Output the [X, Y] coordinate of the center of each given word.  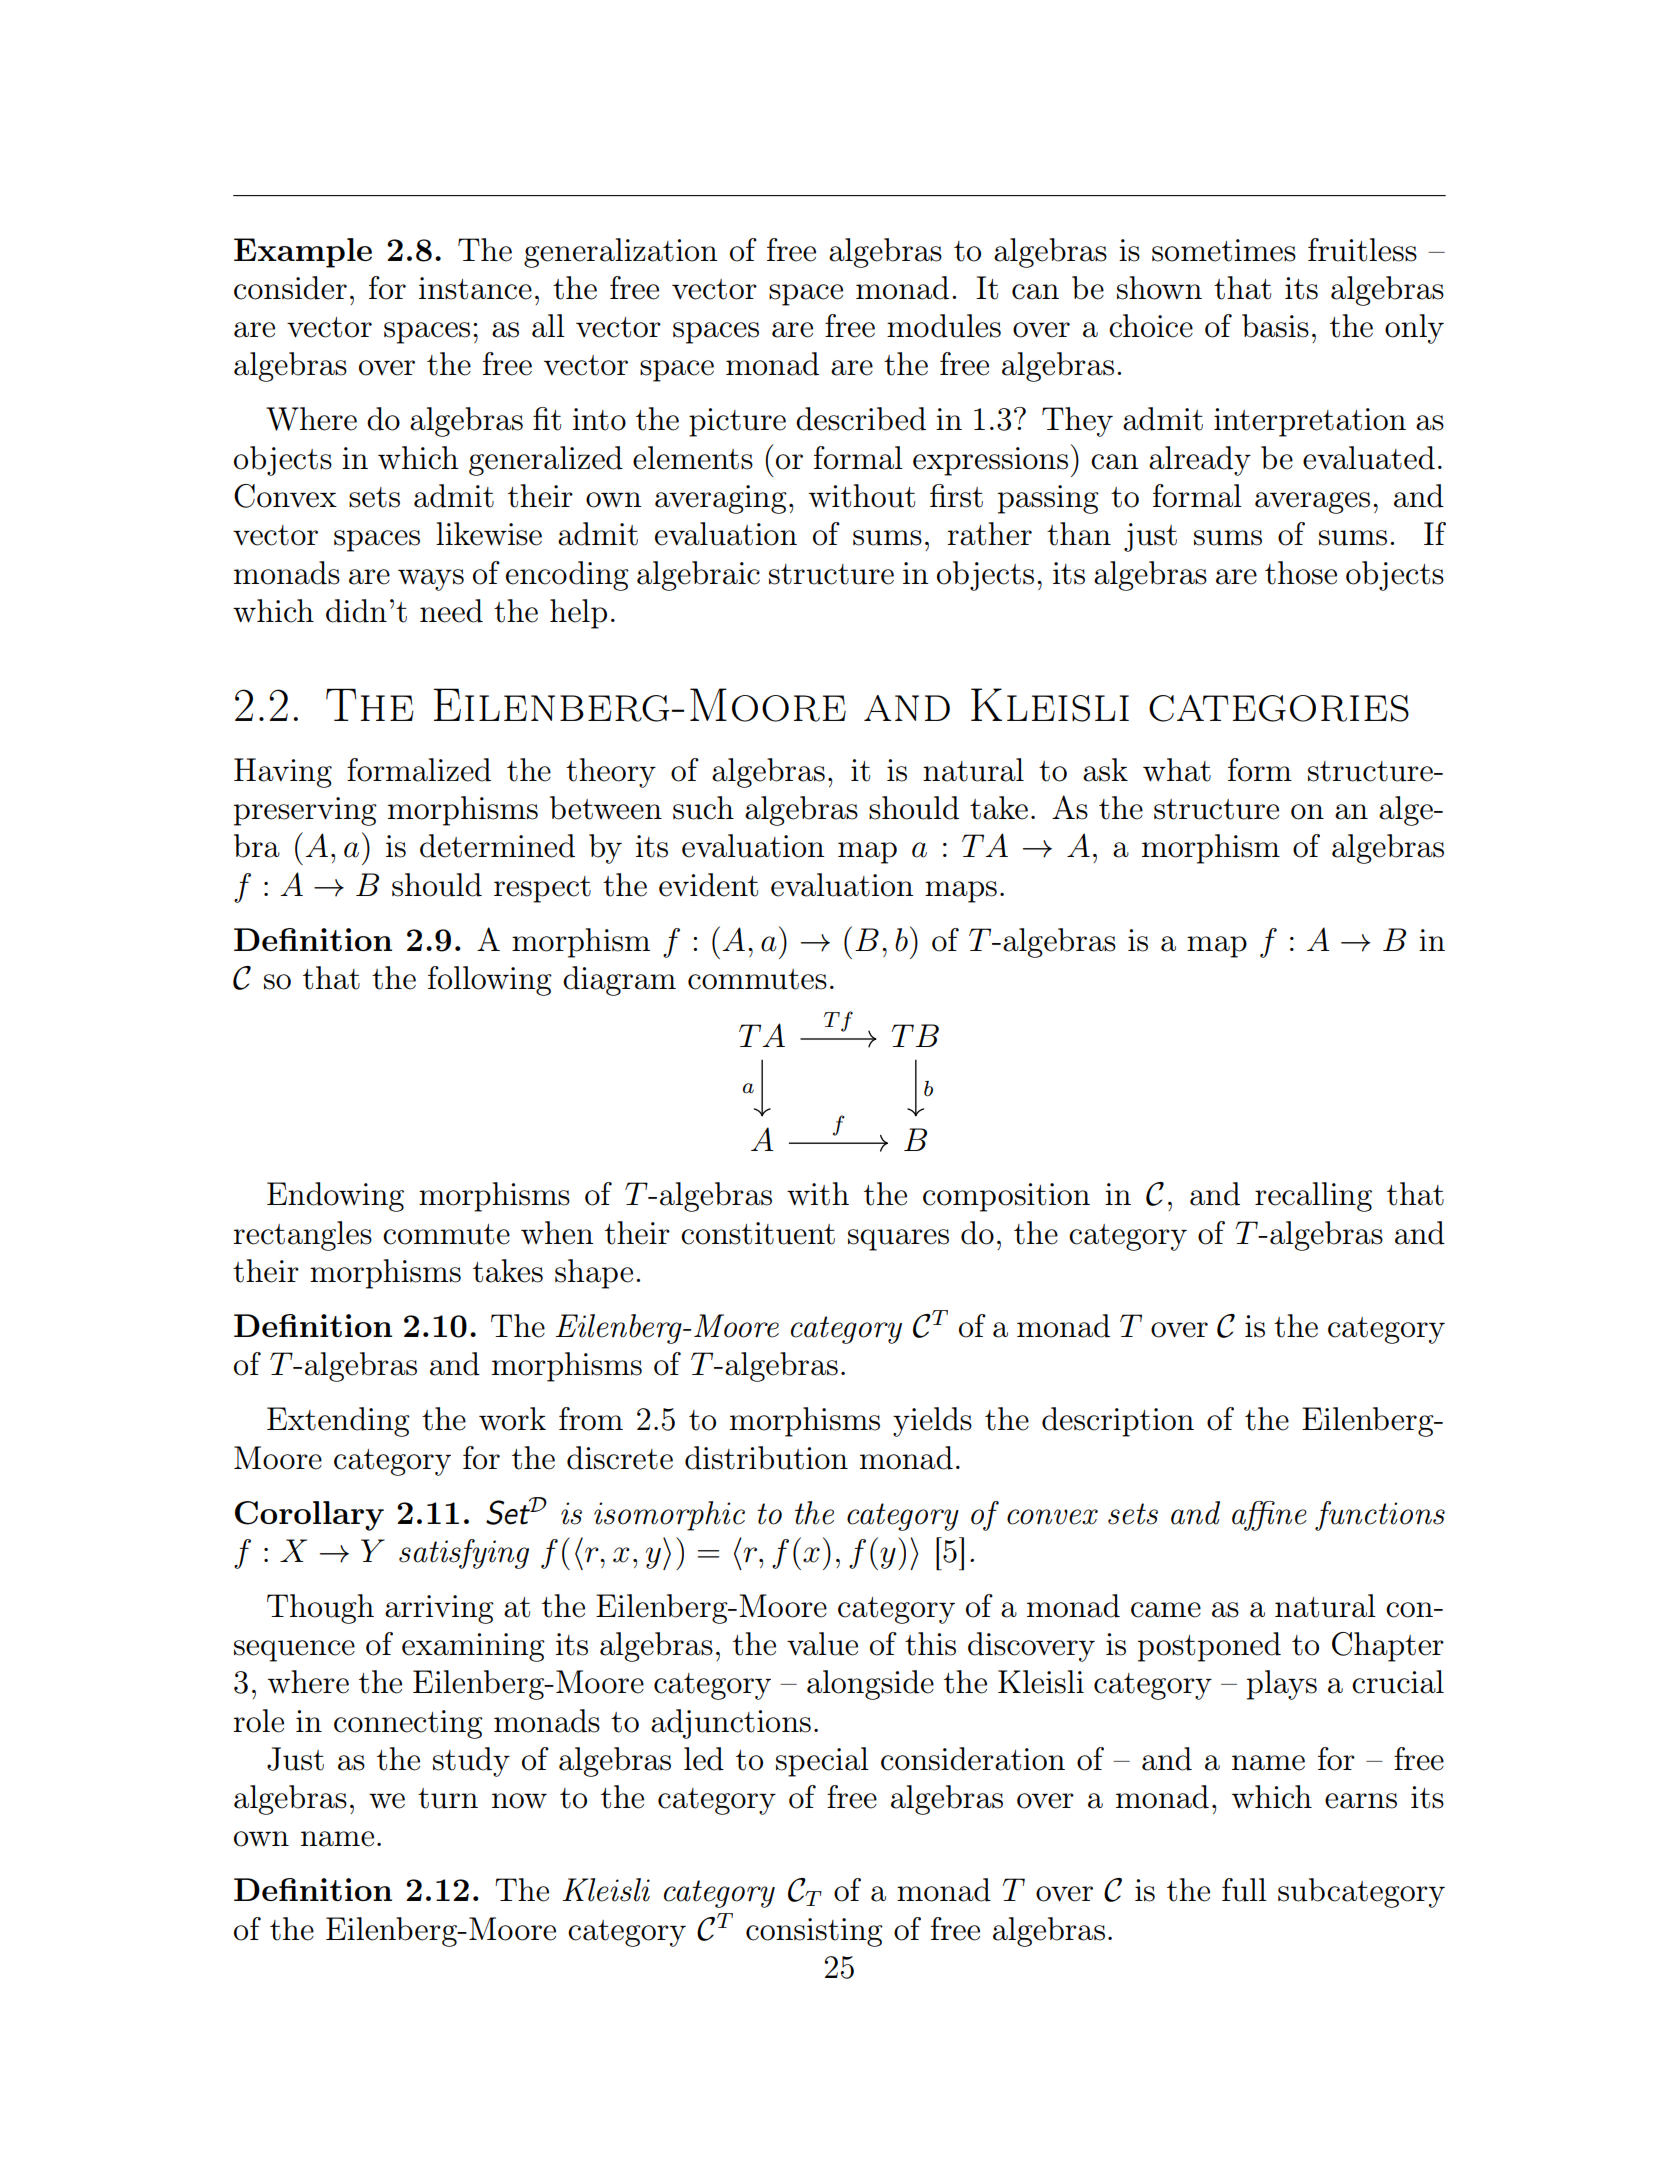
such [703, 808]
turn [448, 1798]
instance [475, 288]
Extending [338, 1422]
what [1177, 770]
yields [932, 1422]
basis [1275, 326]
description [1118, 1422]
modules [944, 326]
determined [497, 846]
